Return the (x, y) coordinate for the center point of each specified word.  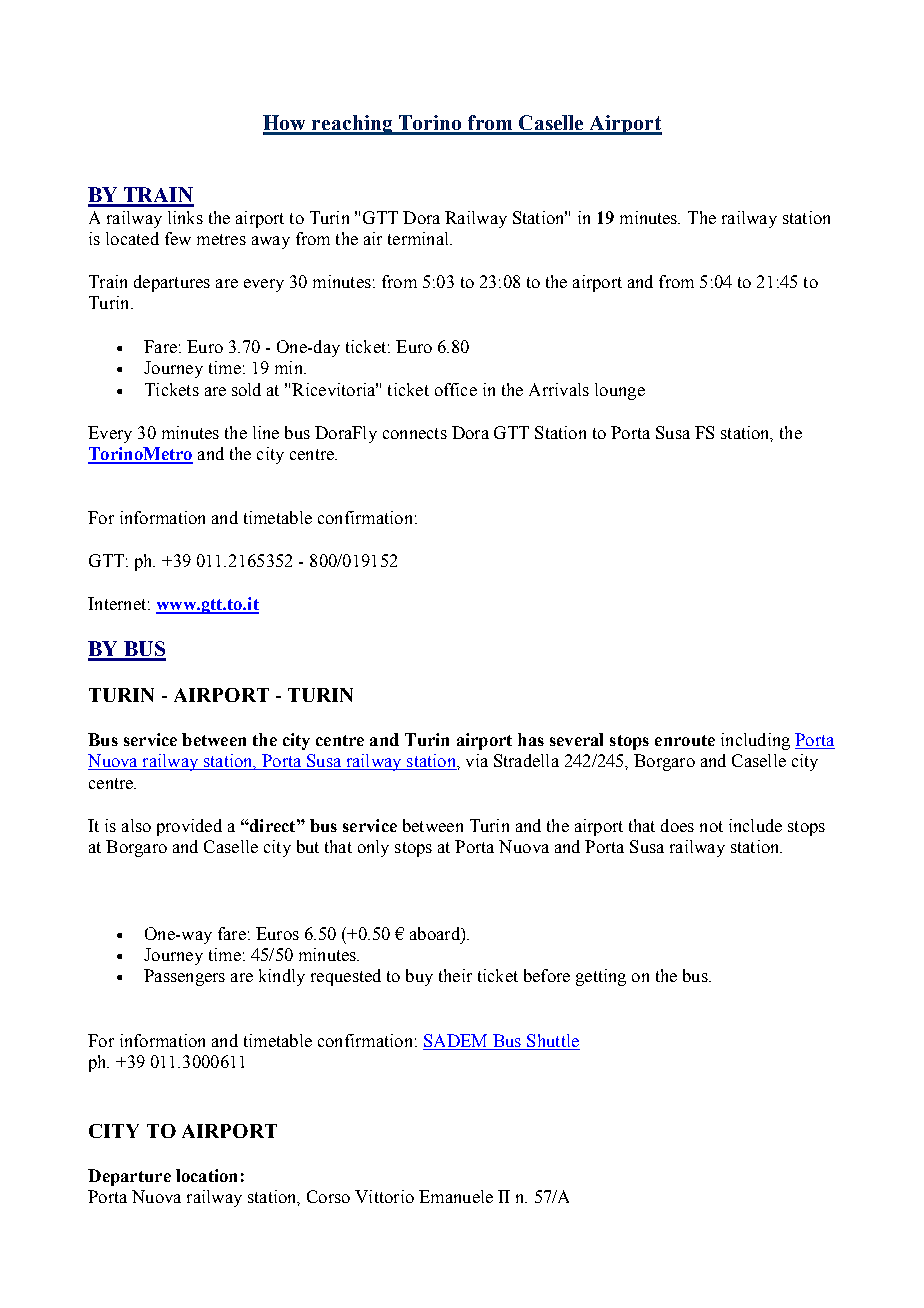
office (456, 389)
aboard (436, 933)
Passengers (184, 977)
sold (246, 389)
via (477, 760)
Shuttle (552, 1042)
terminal (419, 238)
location (206, 1175)
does (677, 825)
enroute (685, 740)
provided (189, 827)
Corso (328, 1196)
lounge (620, 391)
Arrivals (559, 389)
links (185, 217)
